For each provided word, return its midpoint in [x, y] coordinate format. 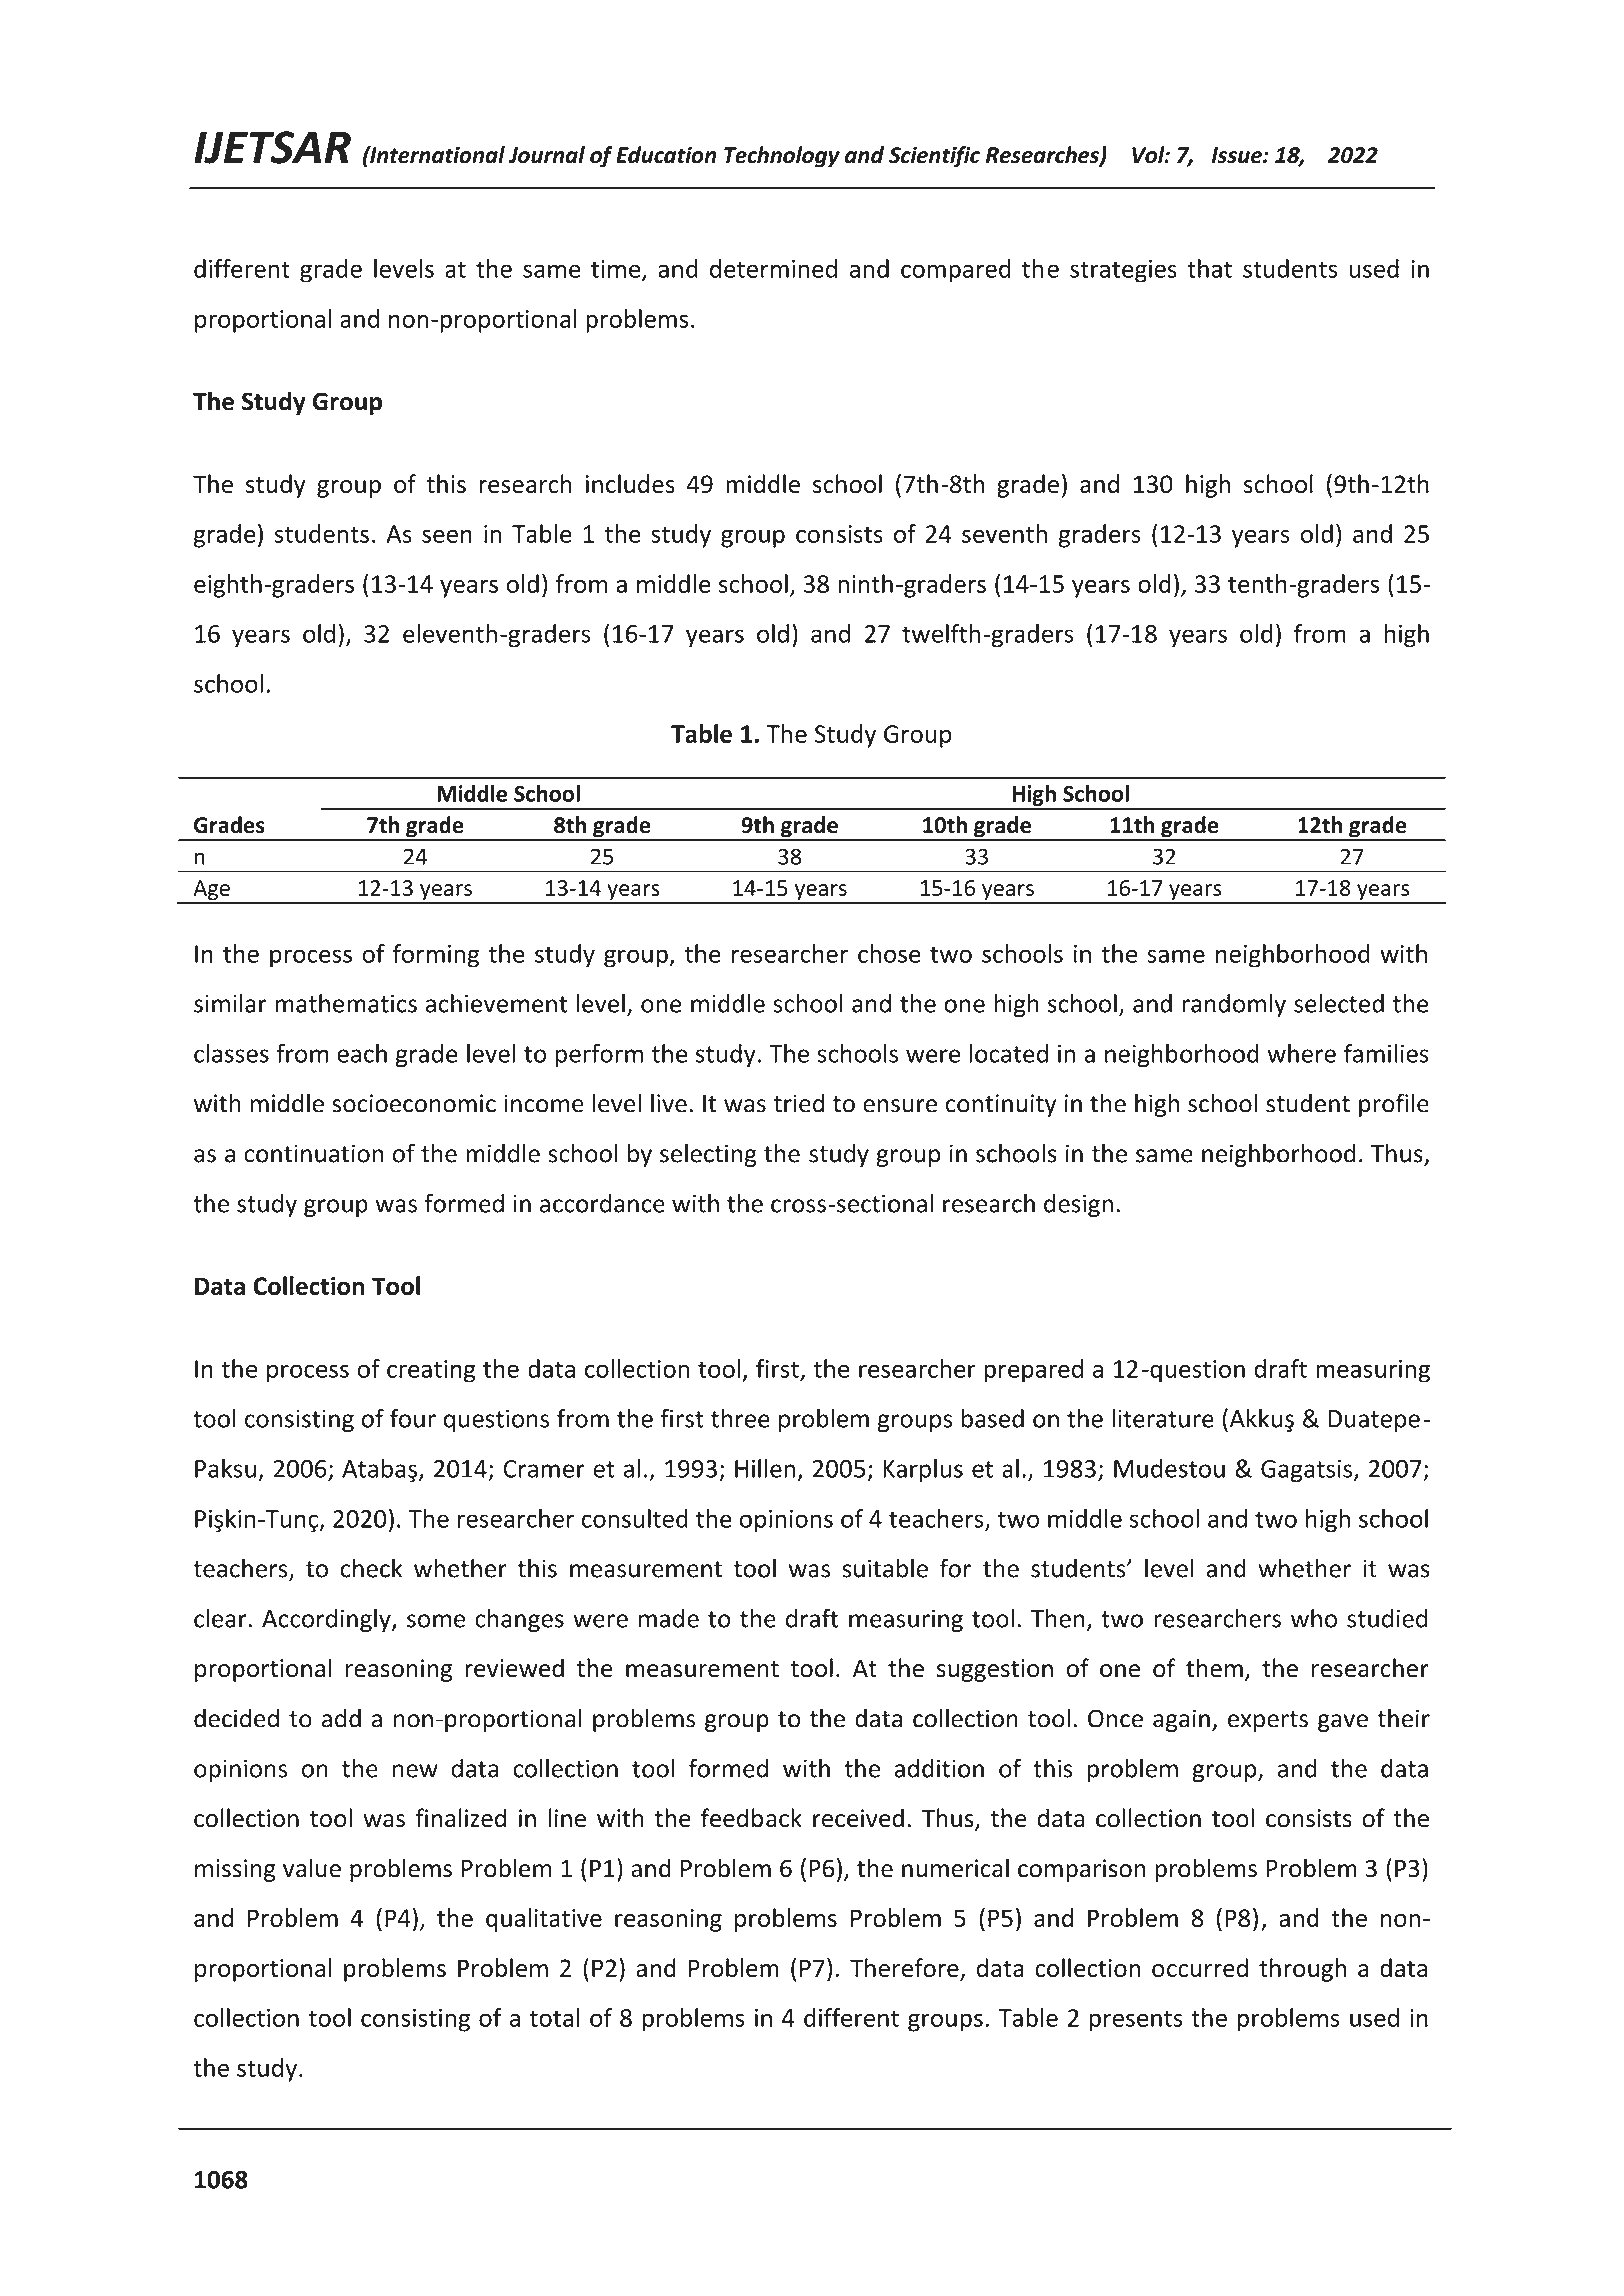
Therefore [905, 1969]
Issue [1238, 155]
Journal [546, 155]
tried [798, 1103]
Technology [782, 157]
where [1301, 1053]
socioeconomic [414, 1103]
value [312, 1868]
